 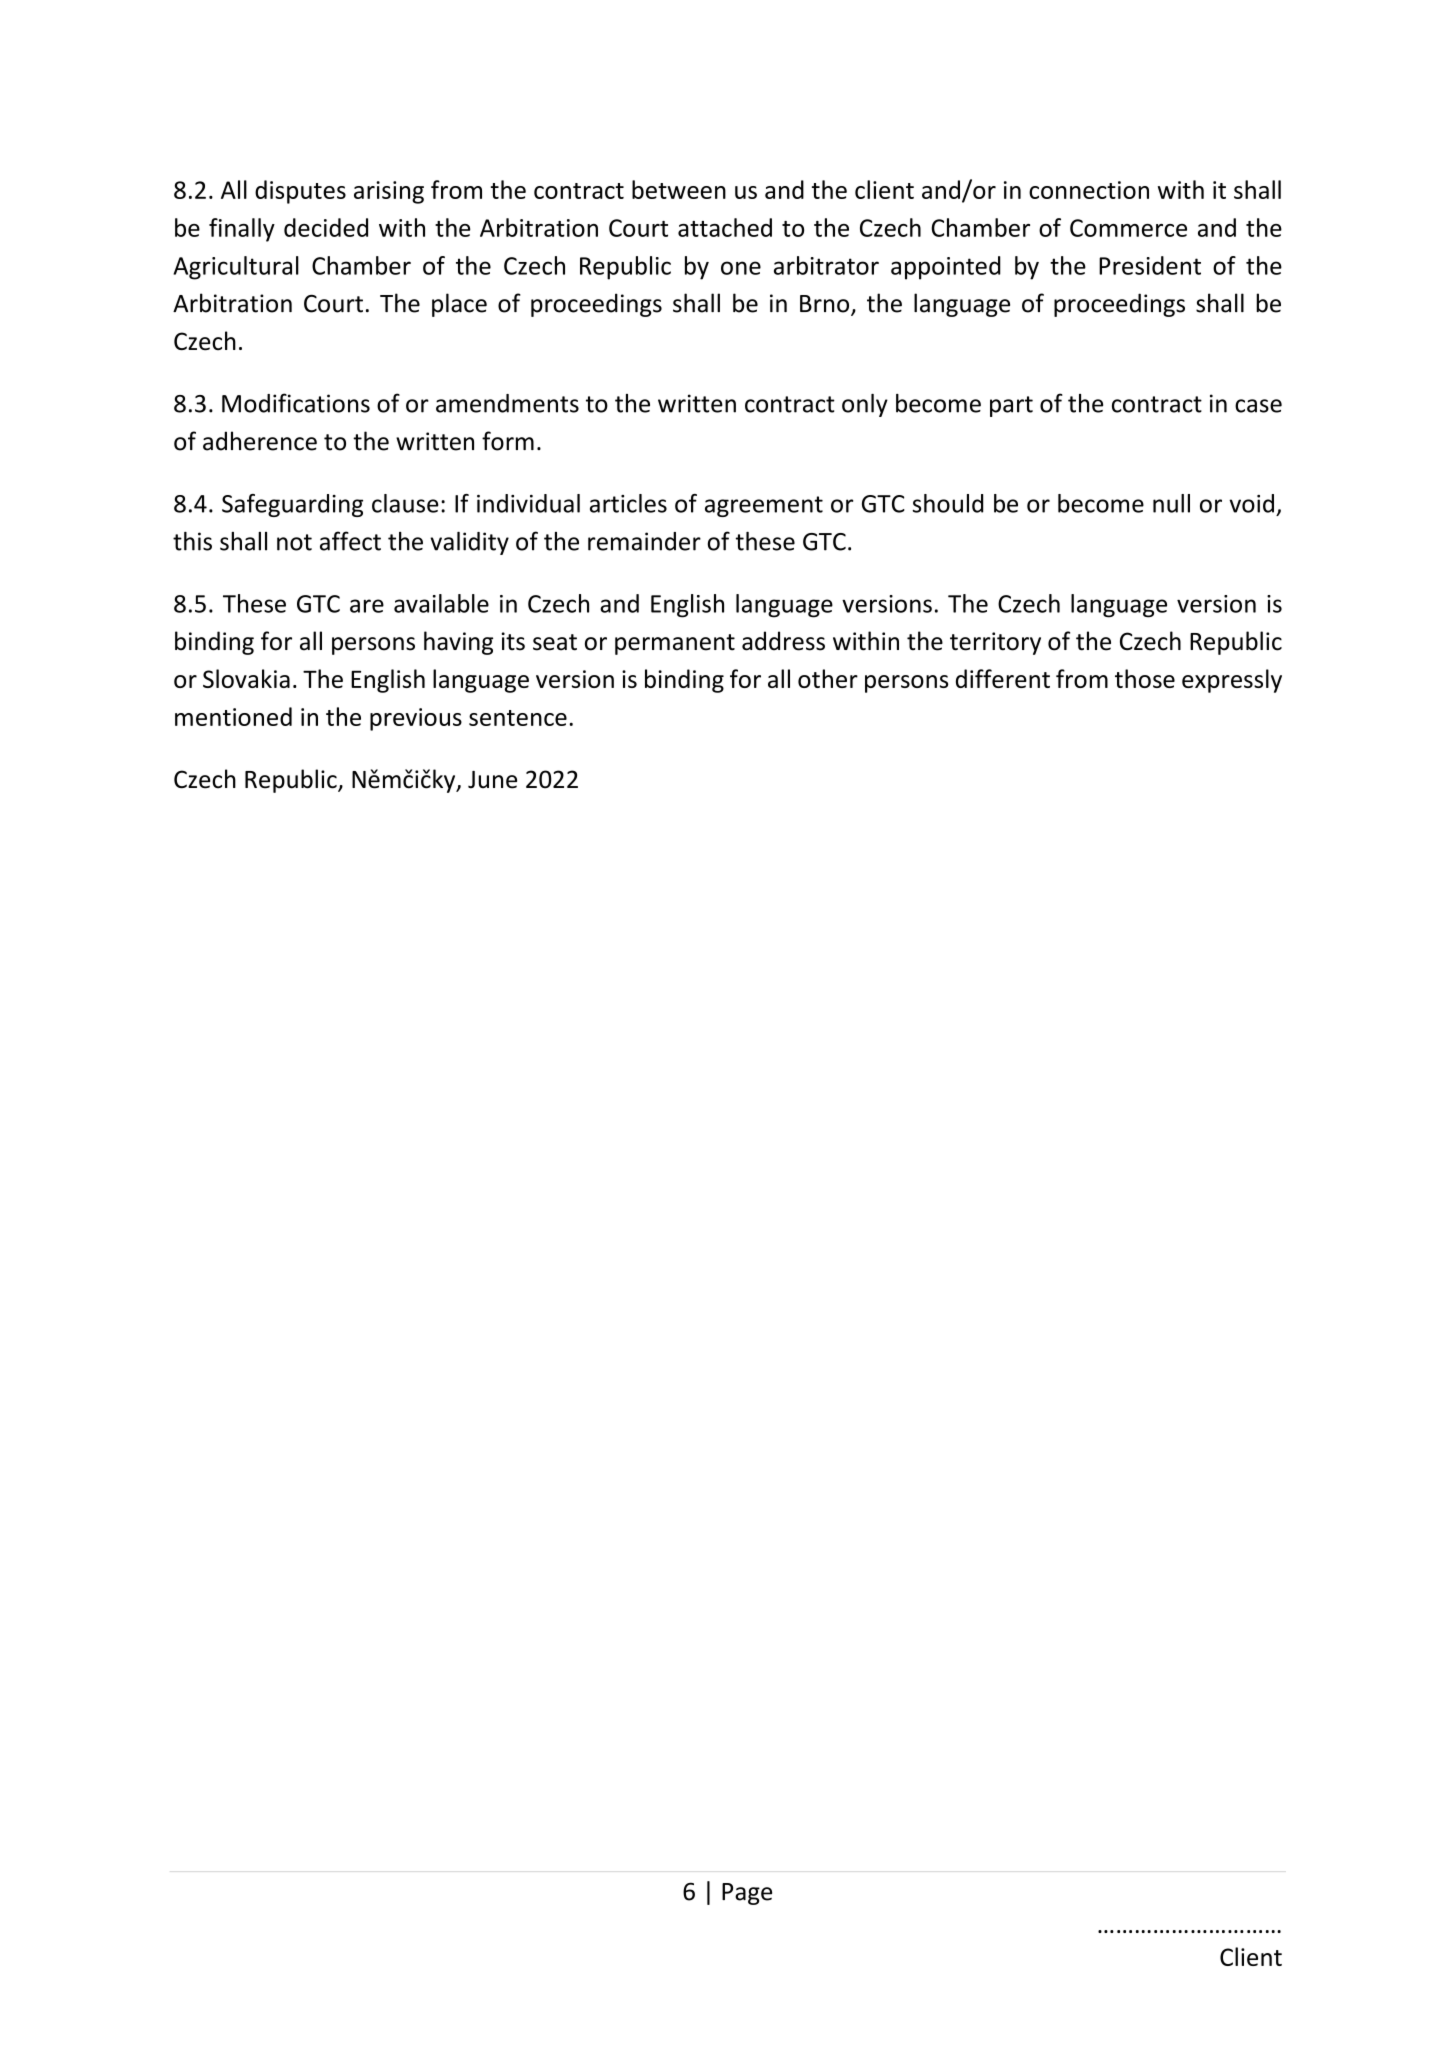 What do you see at coordinates (294, 542) in the screenshot?
I see `not` at bounding box center [294, 542].
